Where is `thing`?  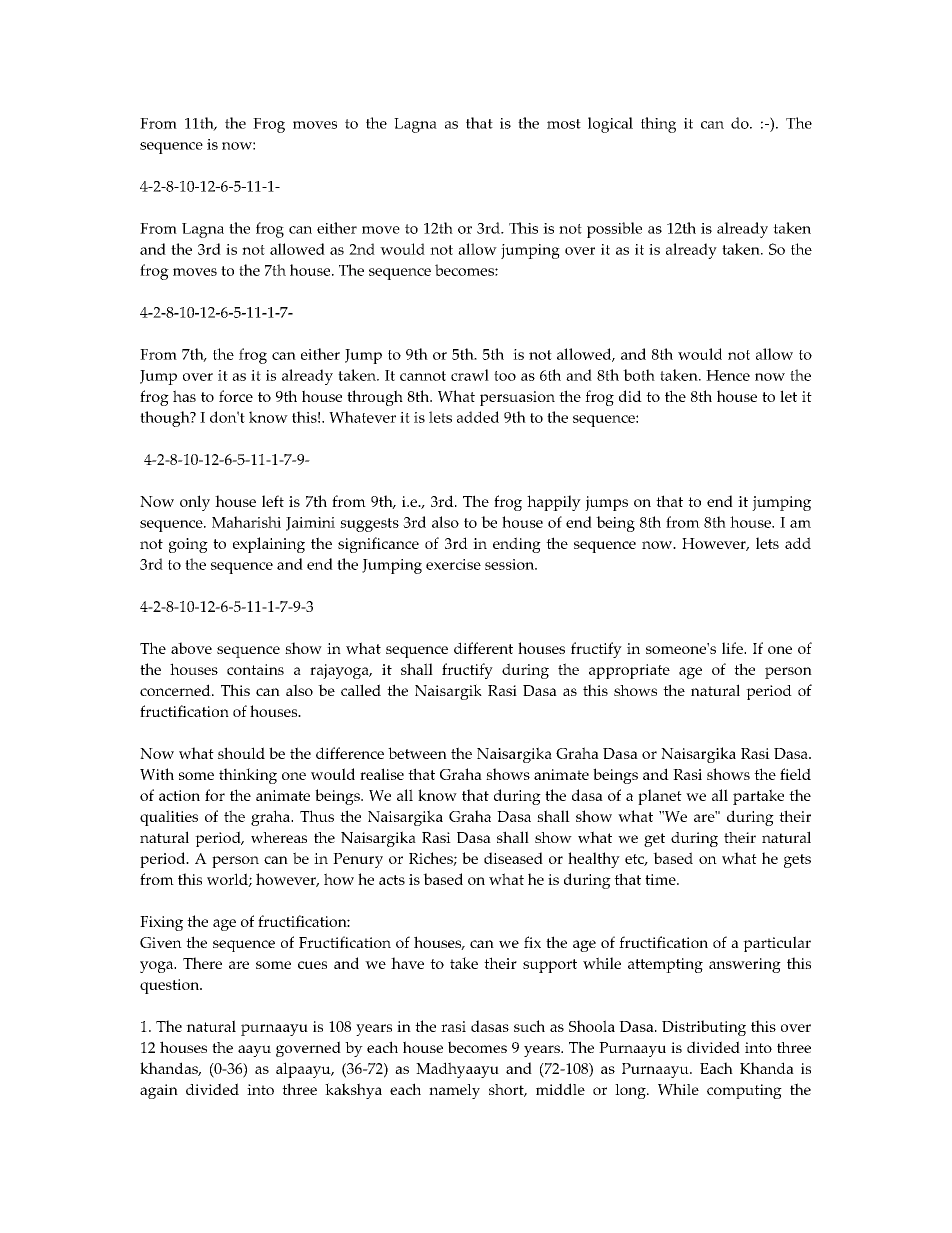
thing is located at coordinates (658, 125).
